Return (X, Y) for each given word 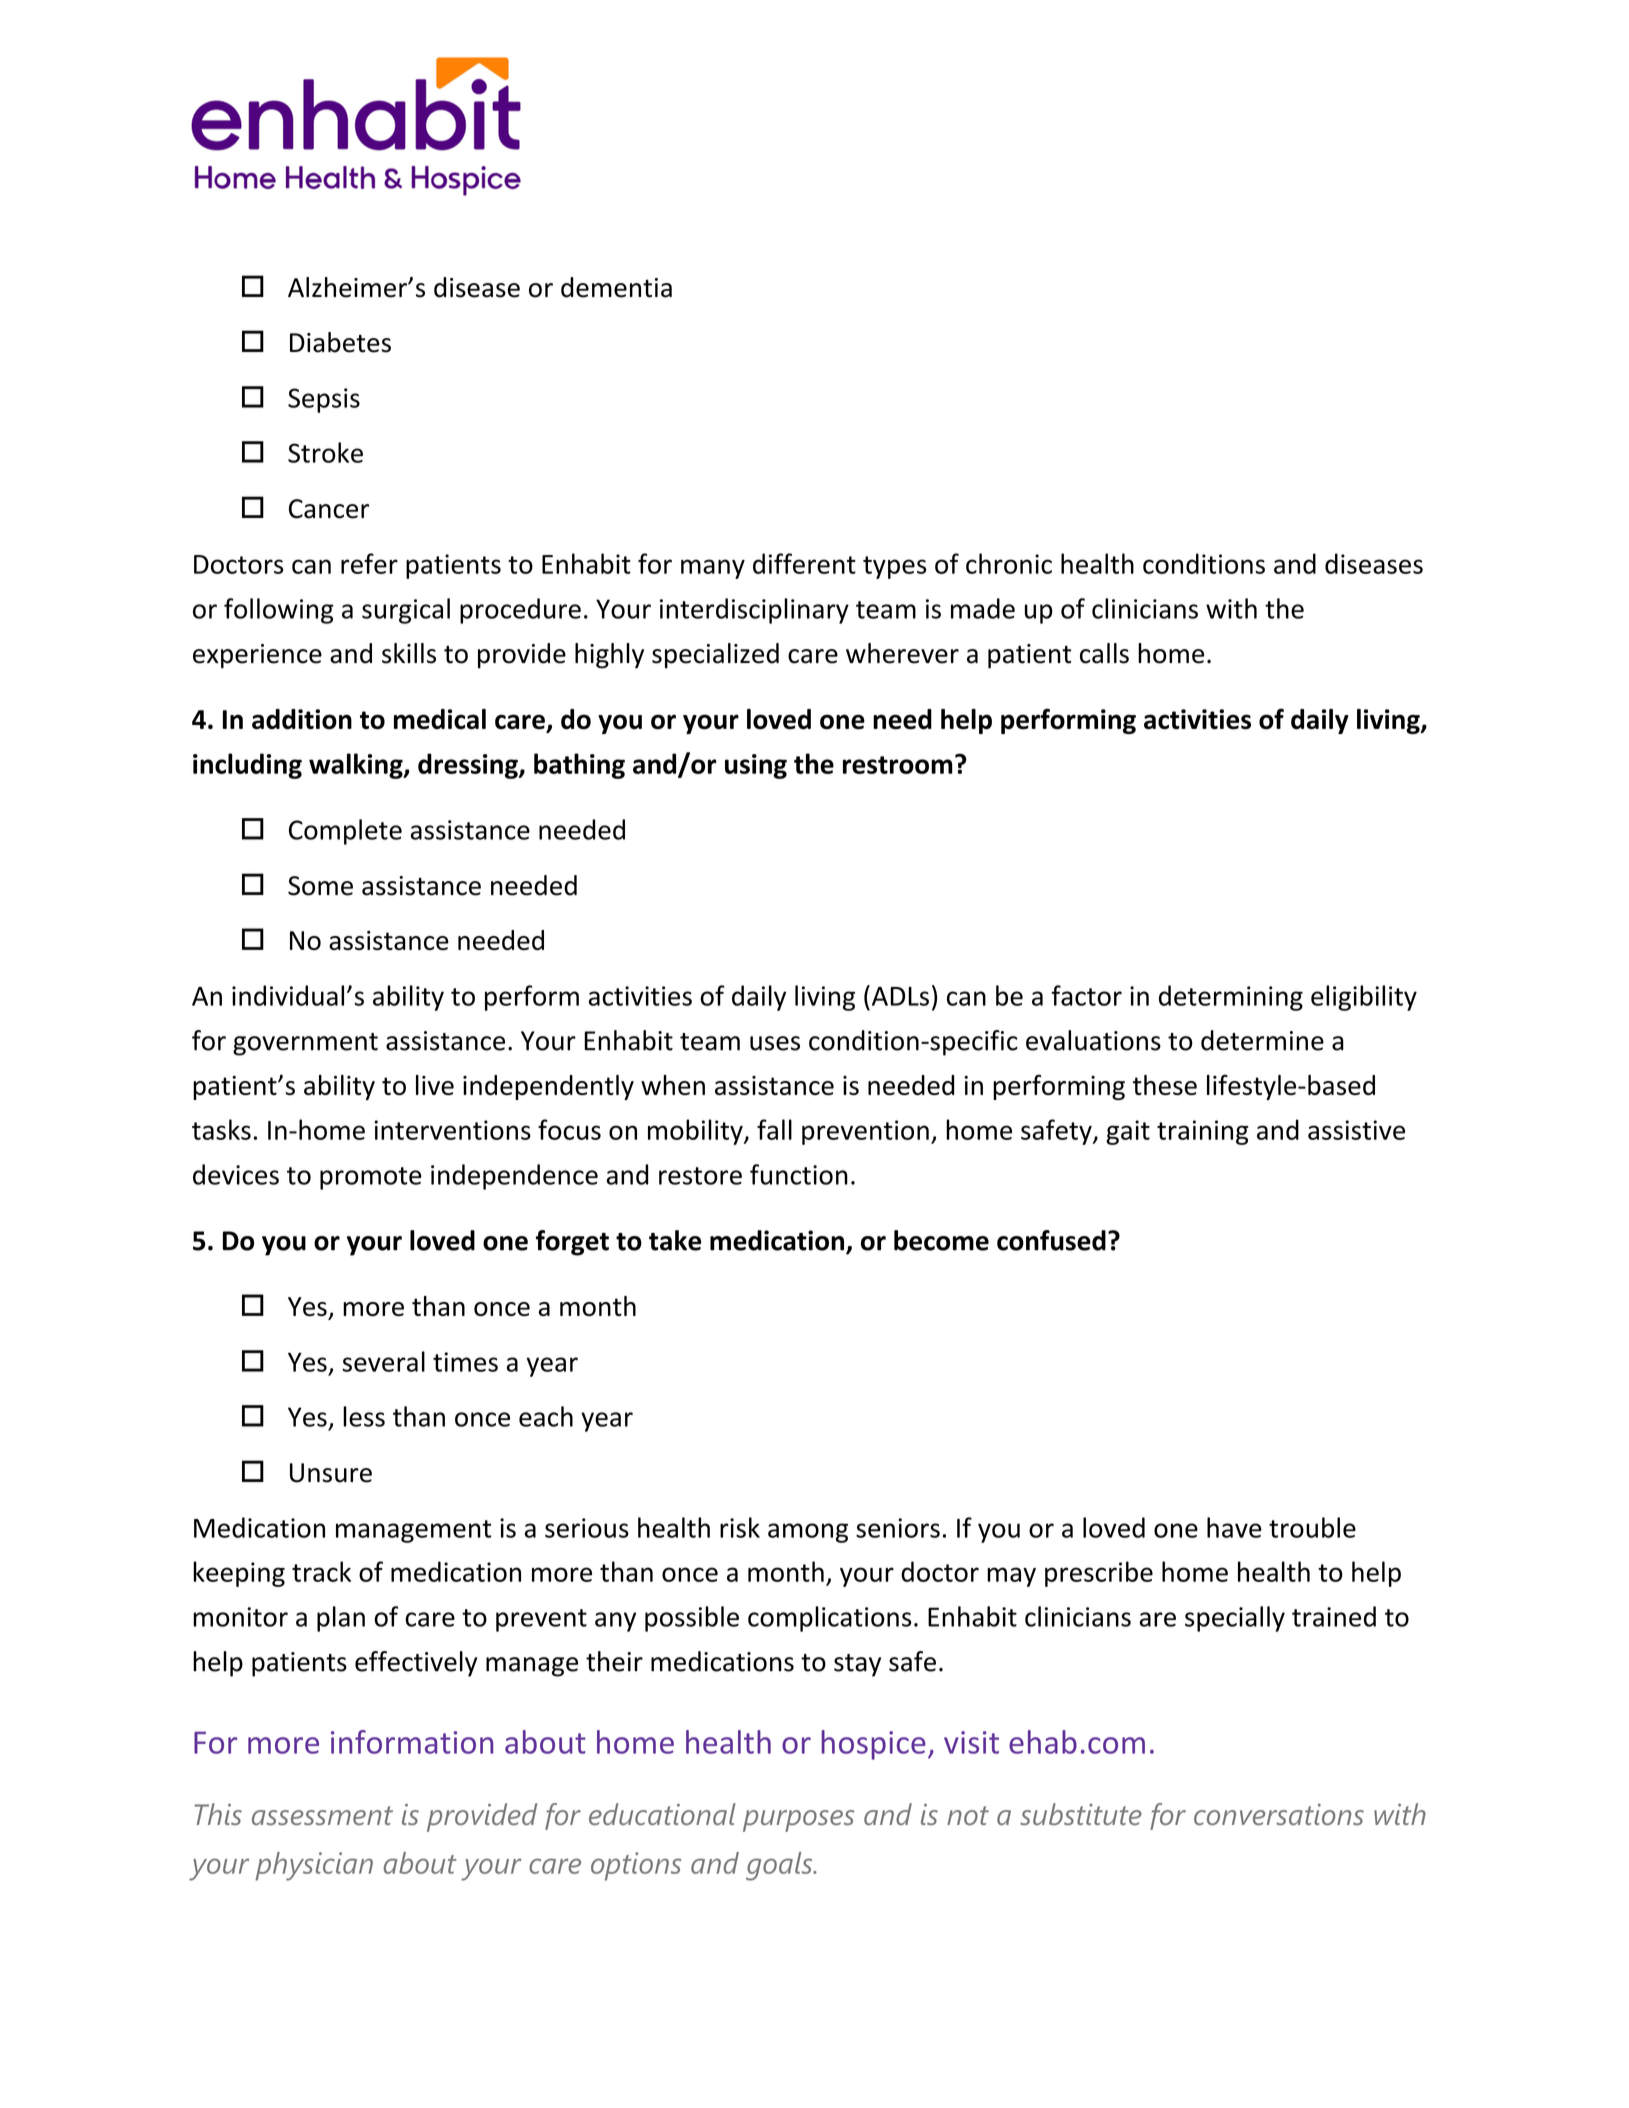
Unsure (331, 1473)
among (808, 1533)
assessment (322, 1815)
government (305, 1044)
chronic (1009, 563)
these (1165, 1085)
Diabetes (340, 342)
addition (302, 719)
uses (775, 1043)
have (1234, 1527)
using (756, 766)
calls (1104, 653)
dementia (616, 287)
